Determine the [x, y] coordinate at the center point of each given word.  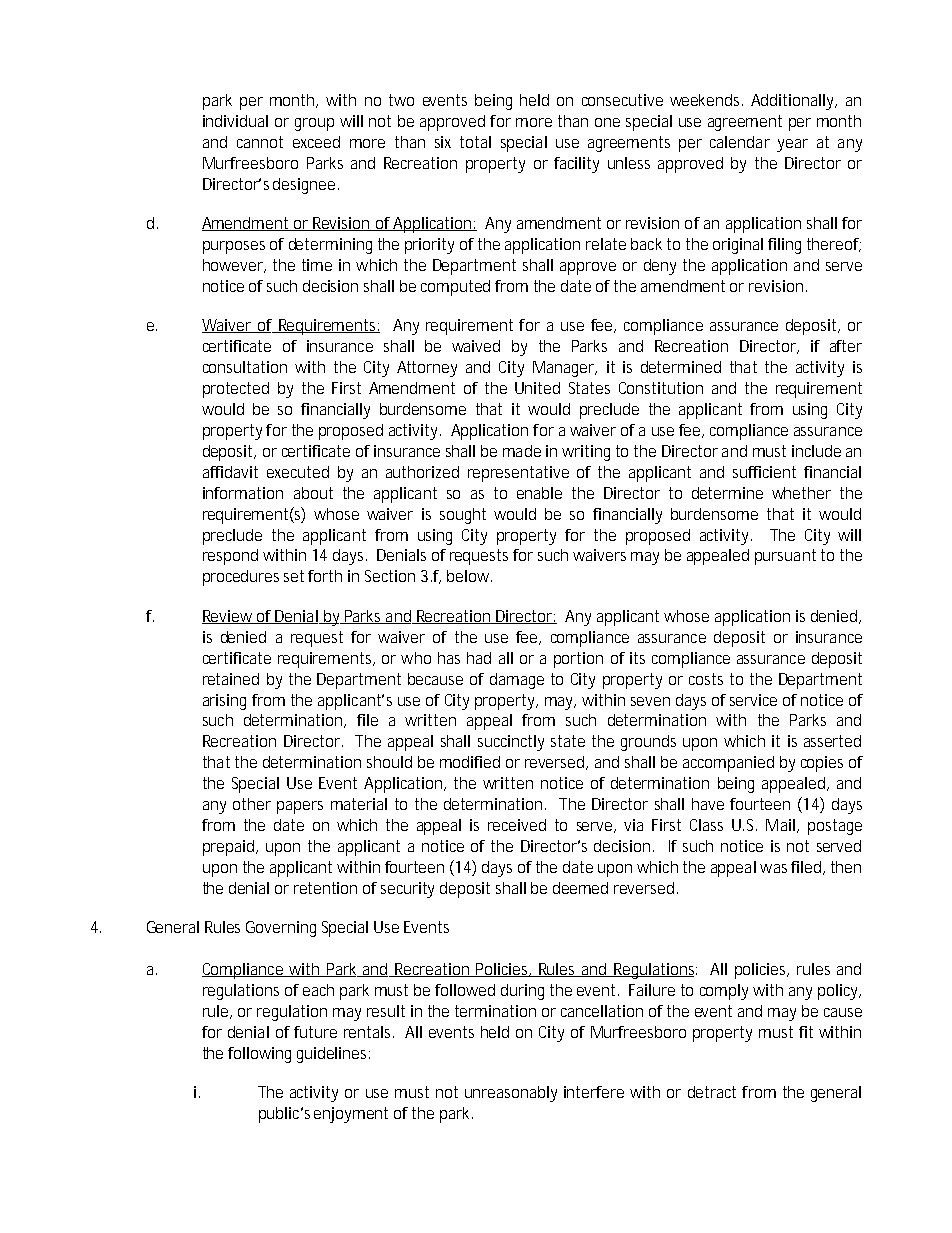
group [314, 124]
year [792, 145]
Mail [780, 825]
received [517, 825]
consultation [245, 367]
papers [300, 807]
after [846, 346]
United [537, 388]
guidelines [333, 1055]
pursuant [785, 557]
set [294, 576]
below [469, 576]
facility [576, 165]
